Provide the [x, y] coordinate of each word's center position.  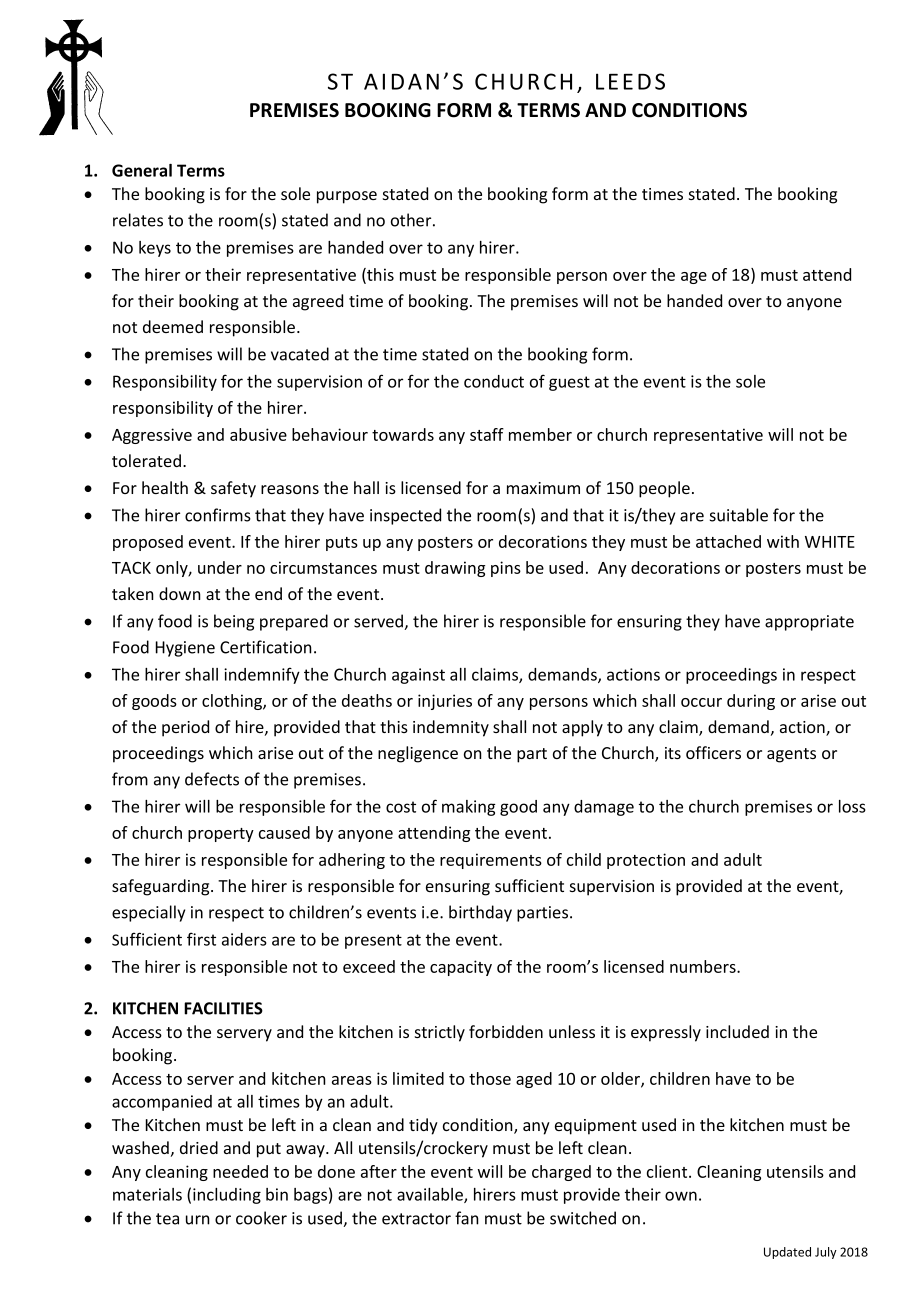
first [201, 939]
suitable [739, 515]
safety [233, 489]
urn [198, 1220]
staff [487, 434]
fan [467, 1218]
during [751, 702]
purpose [347, 197]
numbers [704, 966]
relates [138, 220]
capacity [461, 968]
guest [569, 383]
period [185, 728]
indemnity [451, 728]
